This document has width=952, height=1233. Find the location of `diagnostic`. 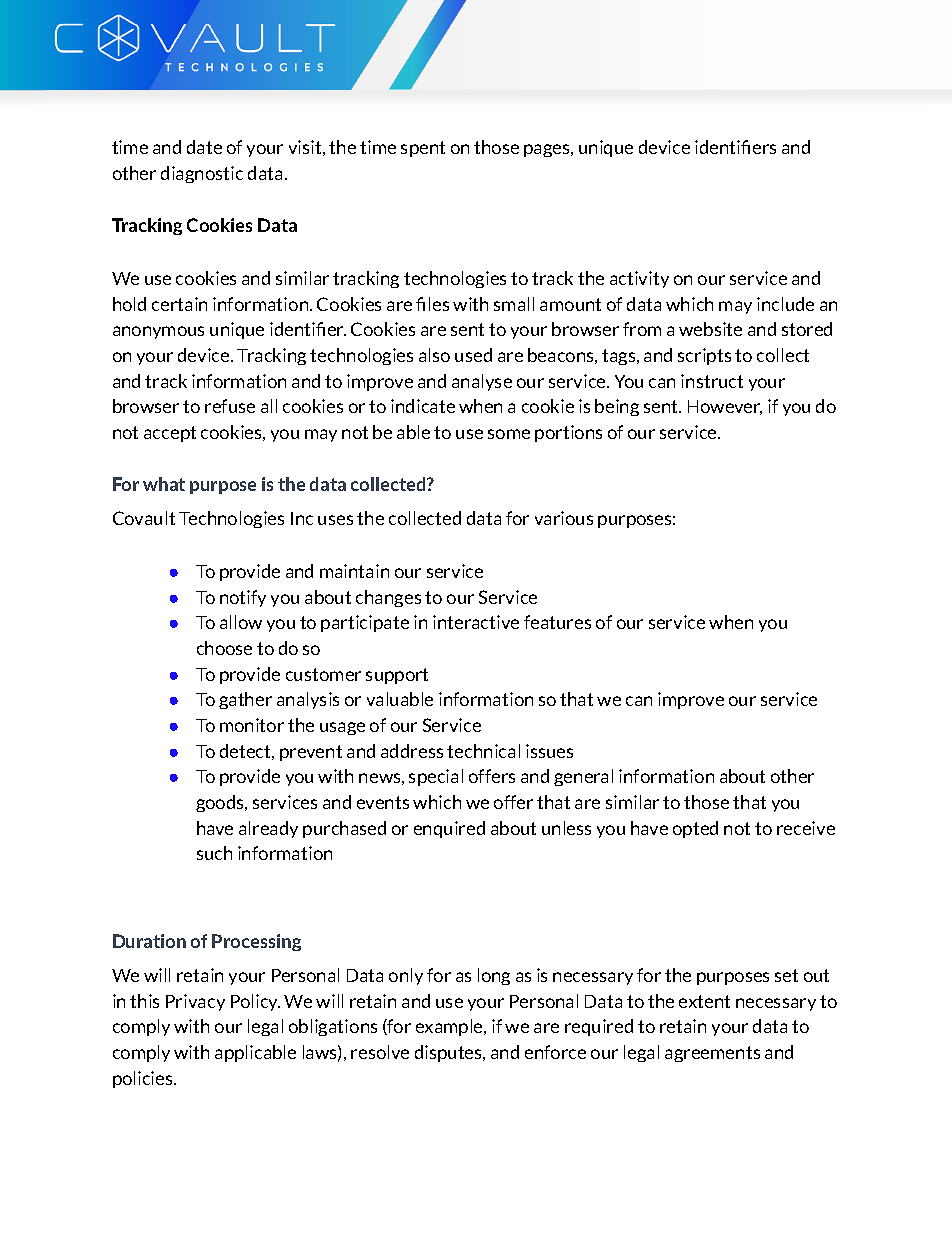

diagnostic is located at coordinates (202, 174).
